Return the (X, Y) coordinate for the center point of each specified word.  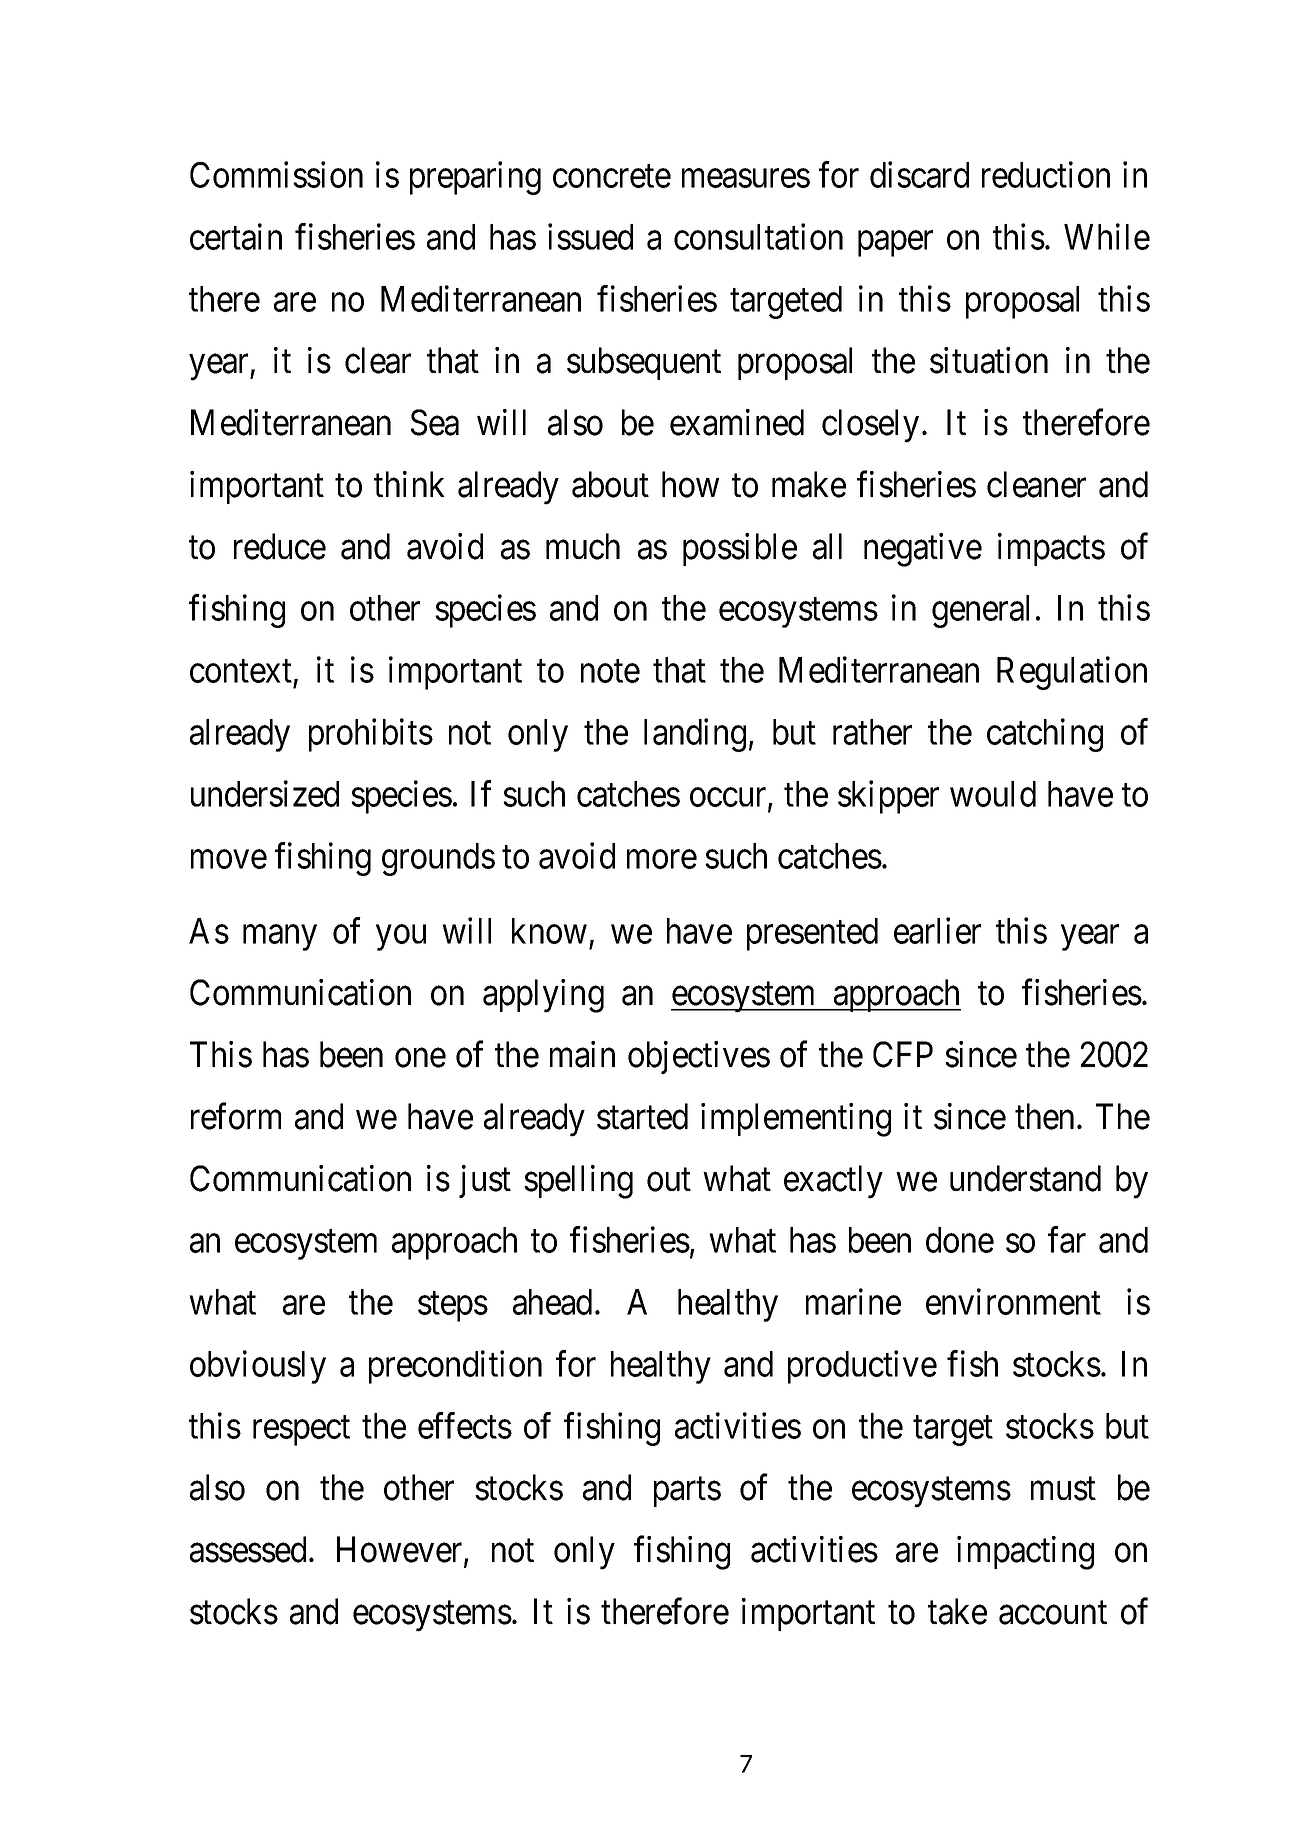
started (642, 1116)
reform (236, 1116)
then (1044, 1116)
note (610, 671)
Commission (276, 174)
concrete (612, 176)
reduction (1046, 174)
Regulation (1072, 673)
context (241, 671)
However (401, 1551)
